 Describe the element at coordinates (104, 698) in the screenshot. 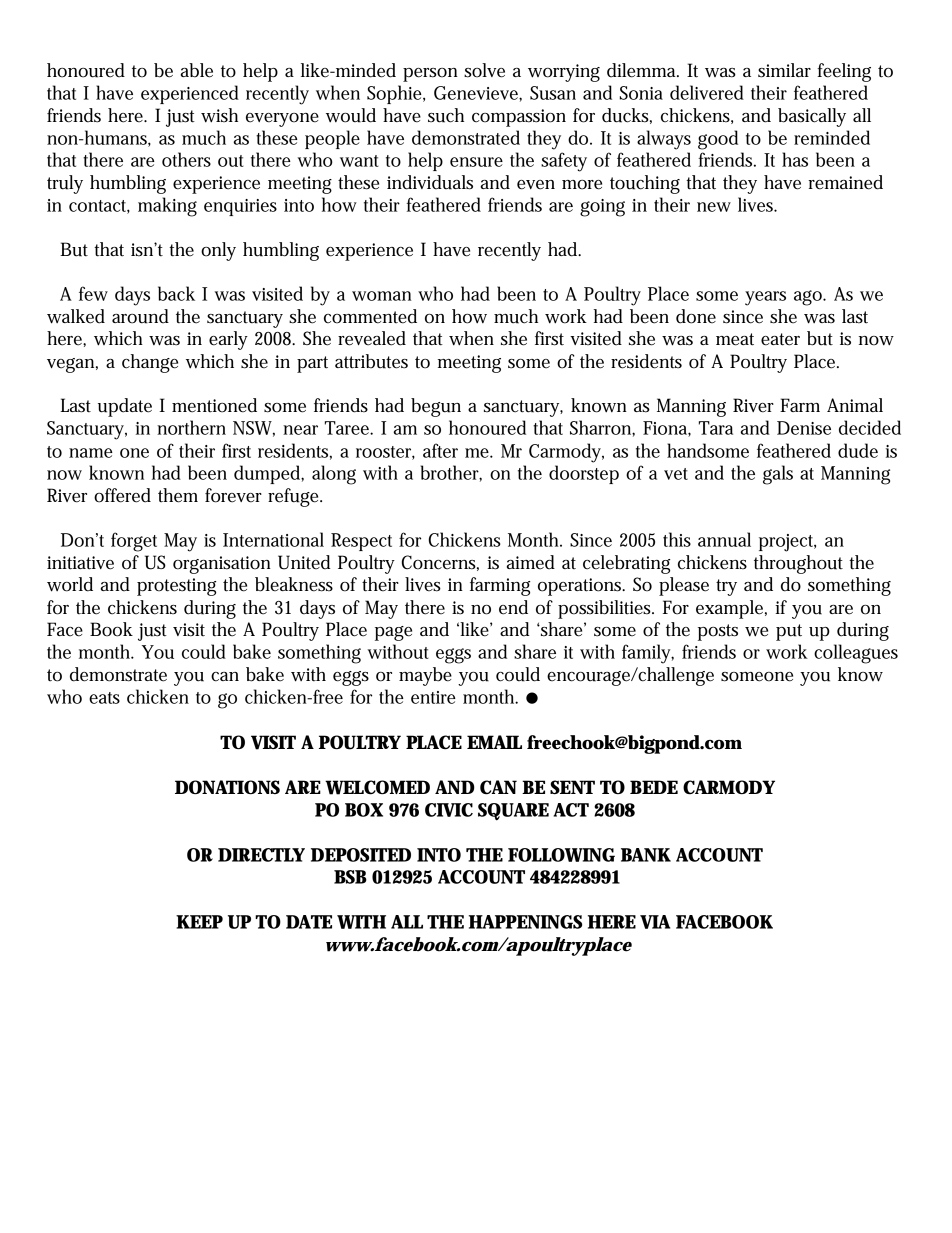

I see `eats` at that location.
